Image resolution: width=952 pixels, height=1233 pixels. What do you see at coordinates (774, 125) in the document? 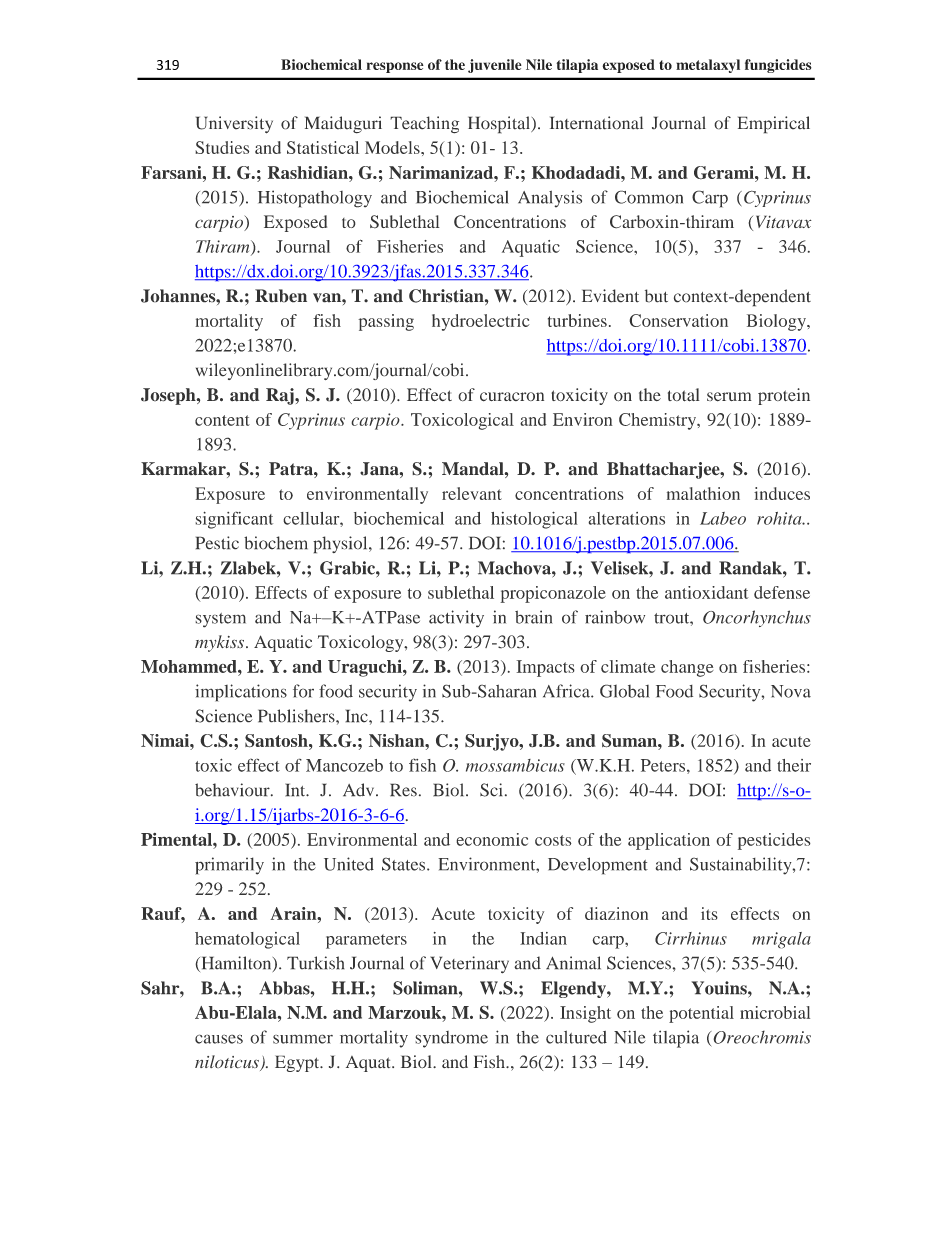
I see `Empirical` at bounding box center [774, 125].
